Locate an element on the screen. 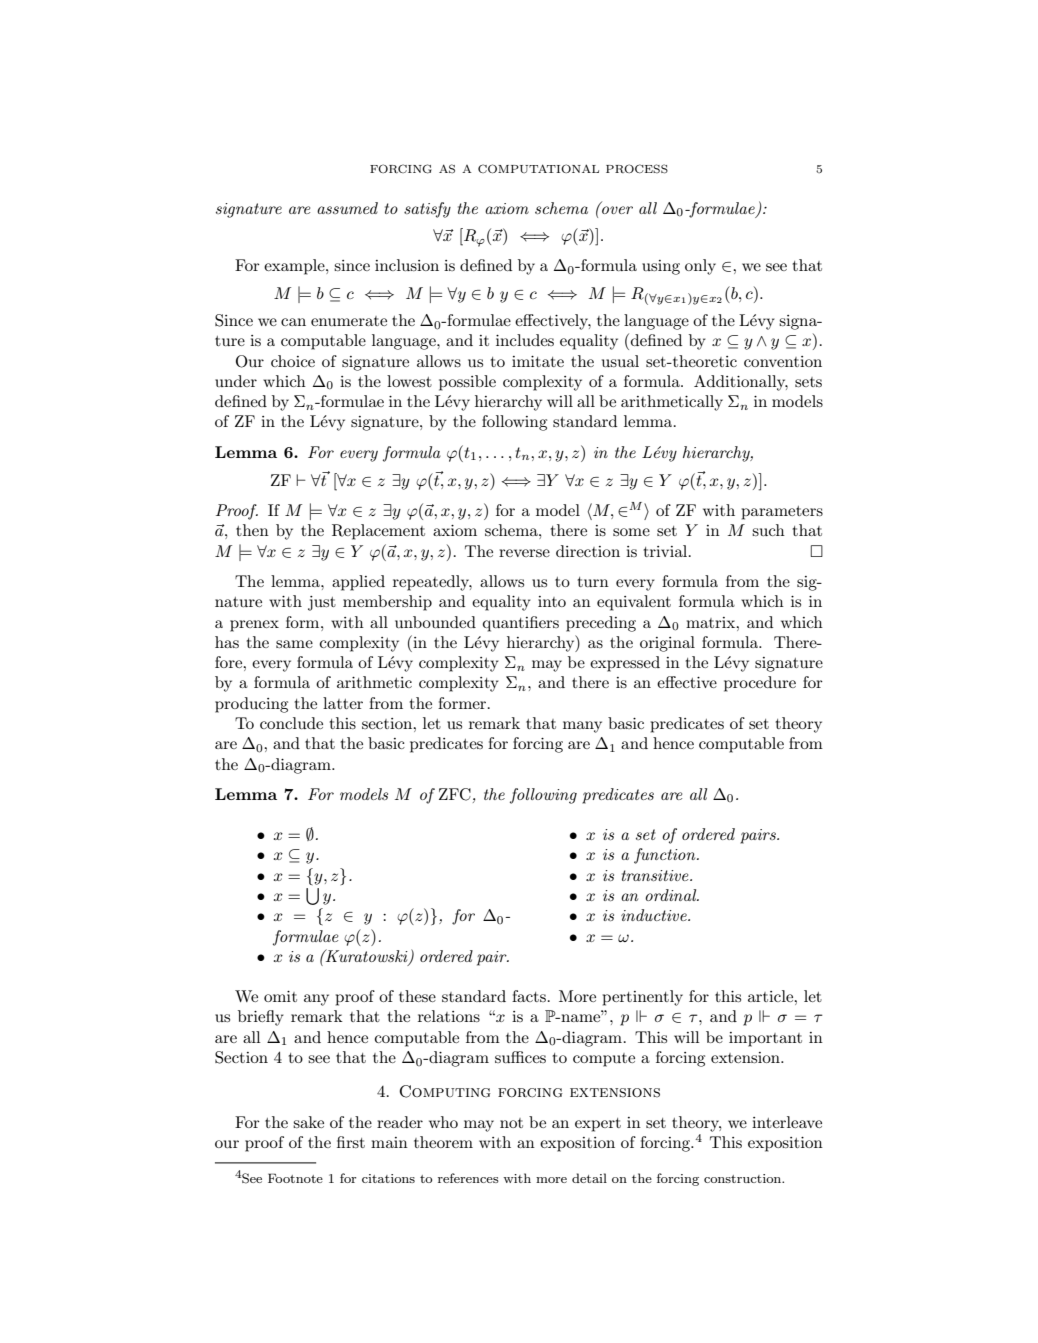 This screenshot has height=1343, width=1038. only is located at coordinates (700, 267).
